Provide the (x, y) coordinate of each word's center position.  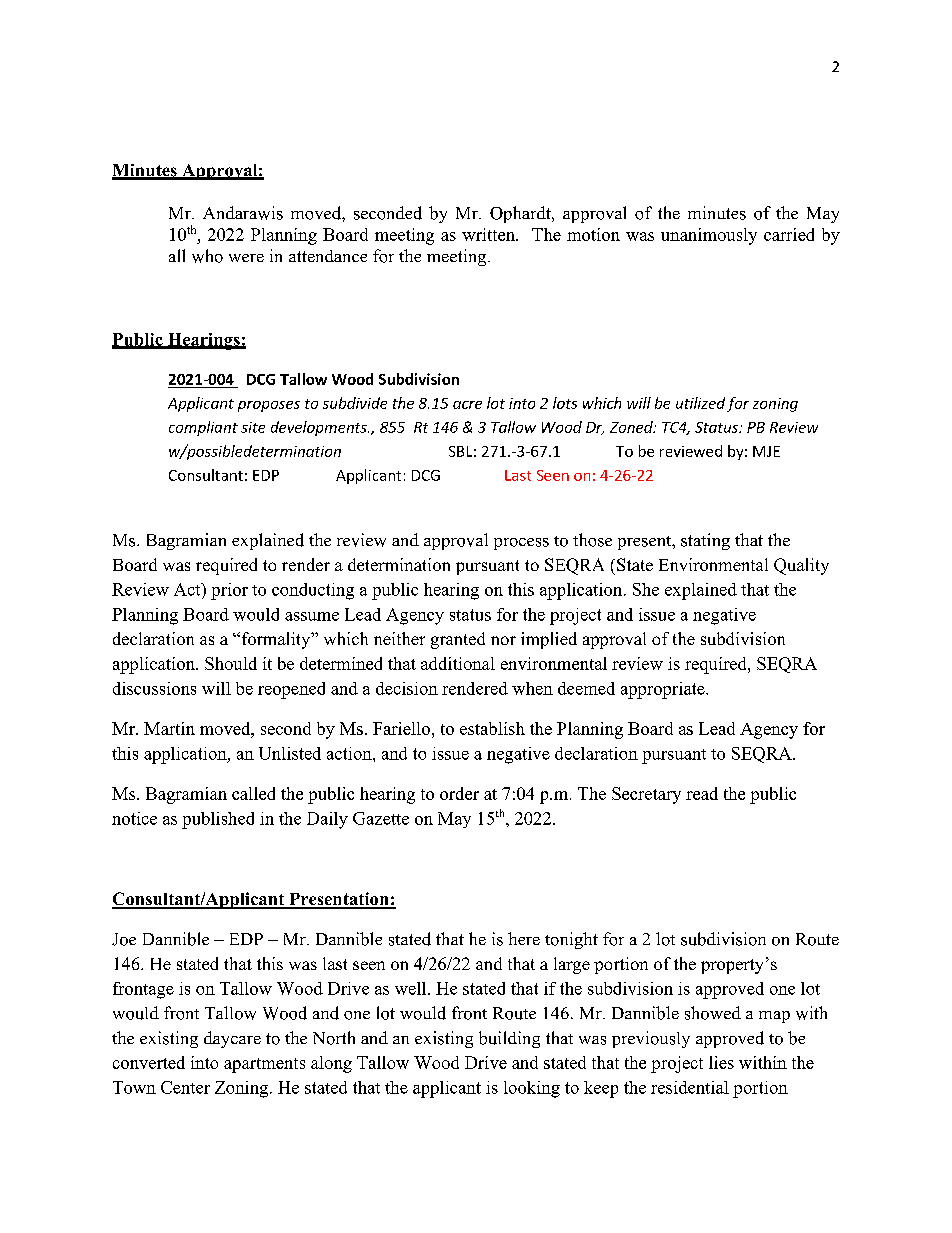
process (521, 544)
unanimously (709, 236)
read (702, 793)
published (218, 820)
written (489, 234)
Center (185, 1087)
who (207, 256)
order (459, 793)
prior (229, 591)
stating (705, 541)
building (509, 1039)
